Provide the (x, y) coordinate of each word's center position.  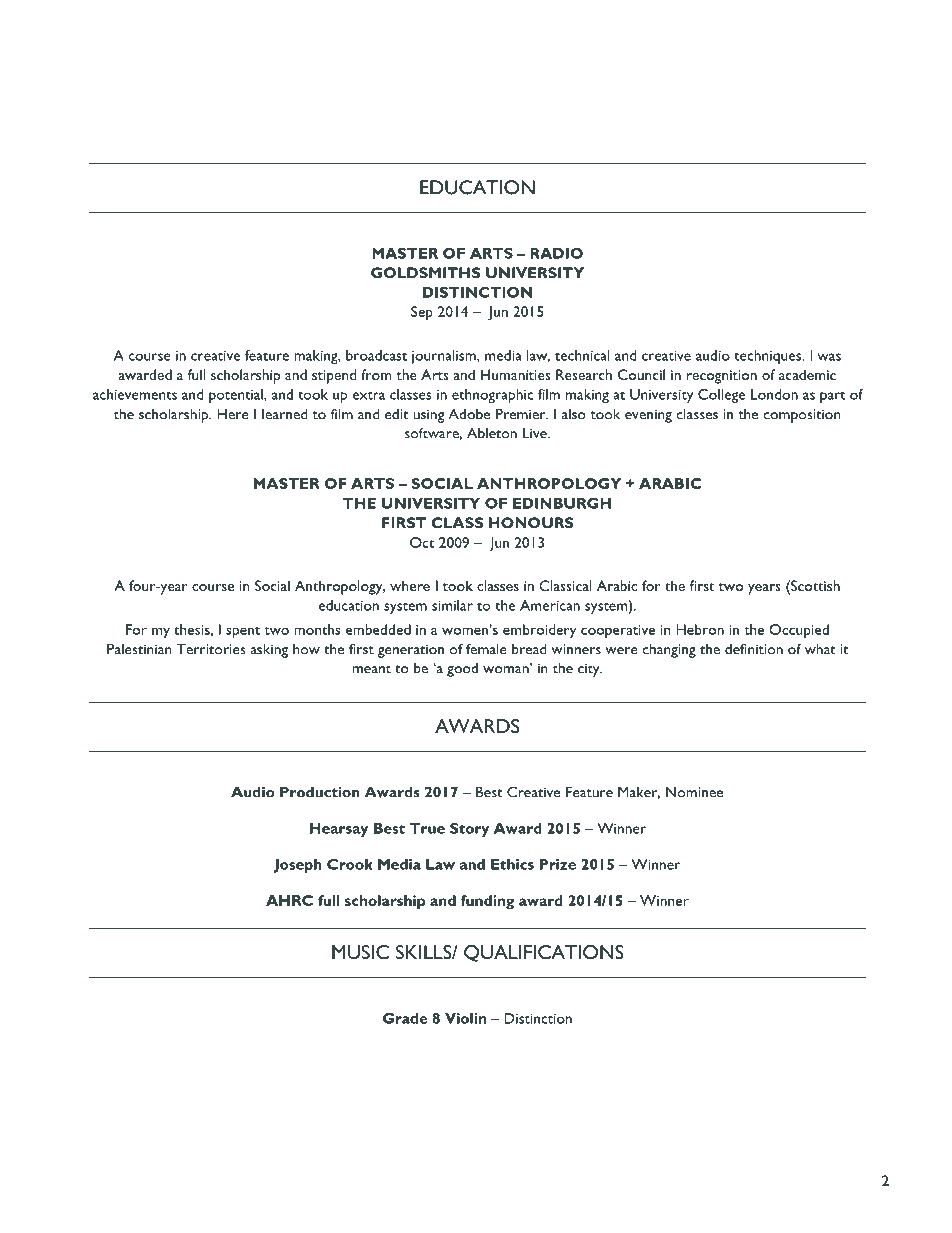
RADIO (557, 253)
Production (320, 792)
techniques (768, 357)
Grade (405, 1018)
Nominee (694, 792)
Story (469, 830)
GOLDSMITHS (425, 272)
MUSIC (360, 952)
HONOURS (531, 522)
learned (284, 414)
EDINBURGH (562, 503)
